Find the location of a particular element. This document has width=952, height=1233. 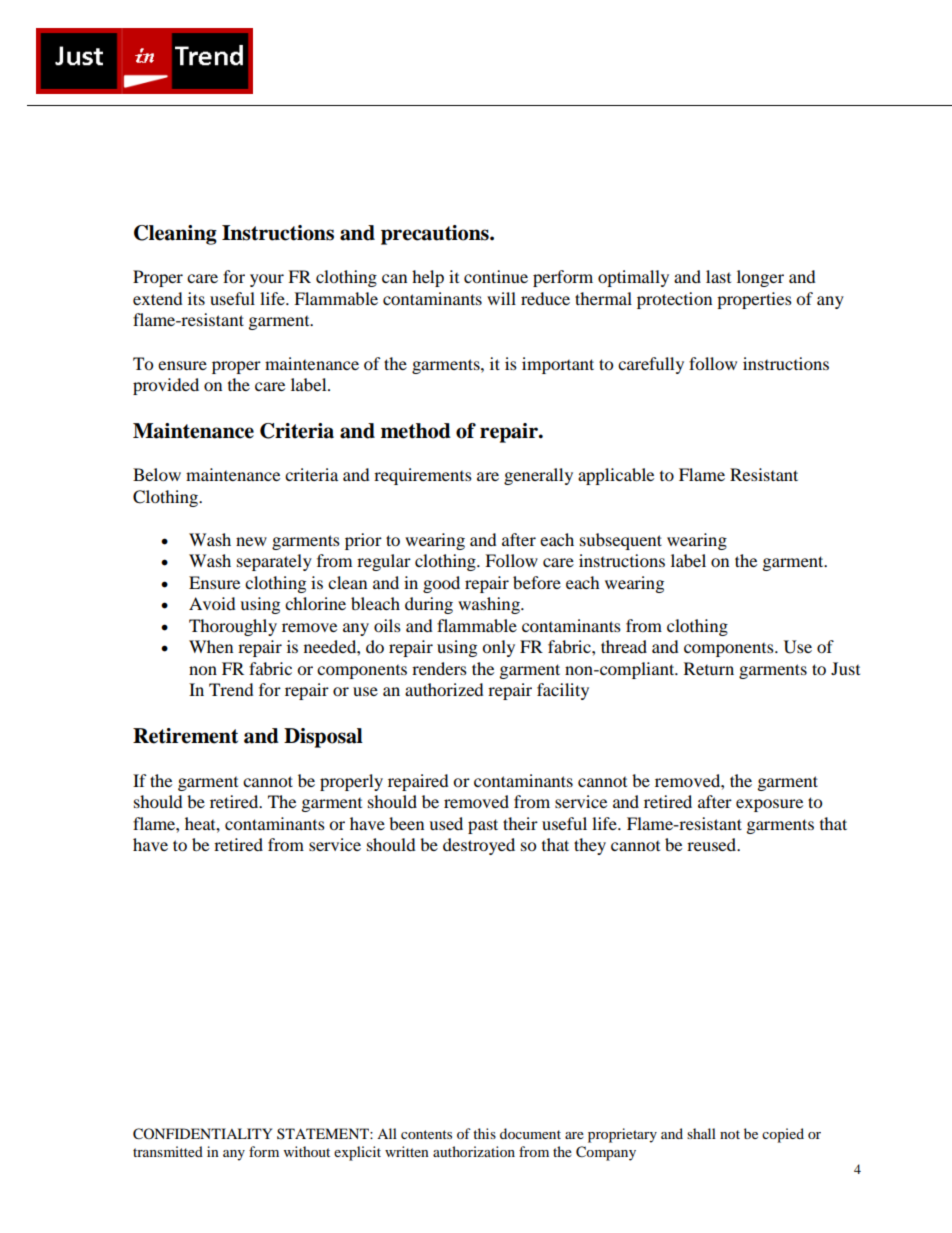

past is located at coordinates (483, 826).
